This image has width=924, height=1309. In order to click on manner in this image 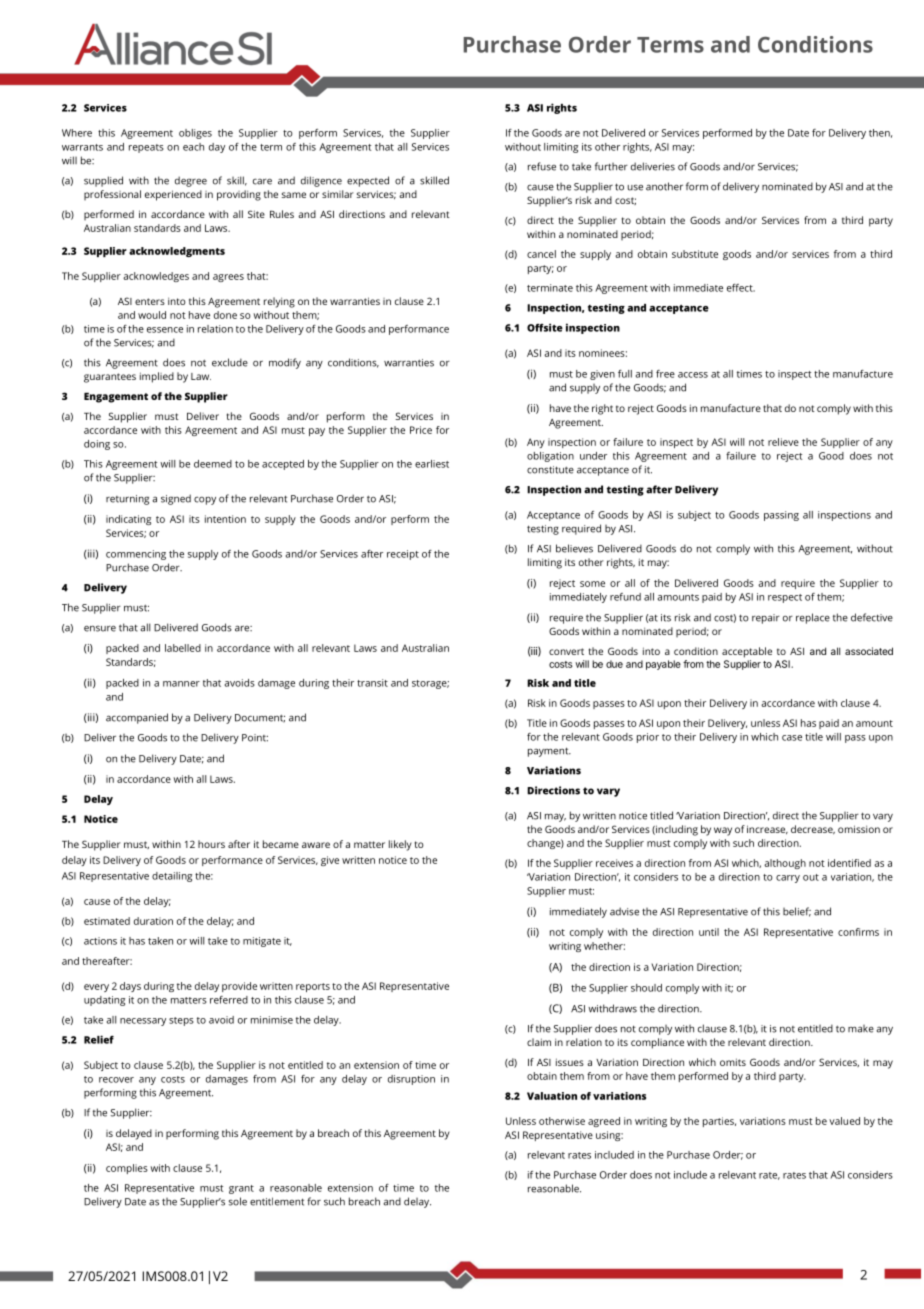, I will do `click(181, 684)`.
